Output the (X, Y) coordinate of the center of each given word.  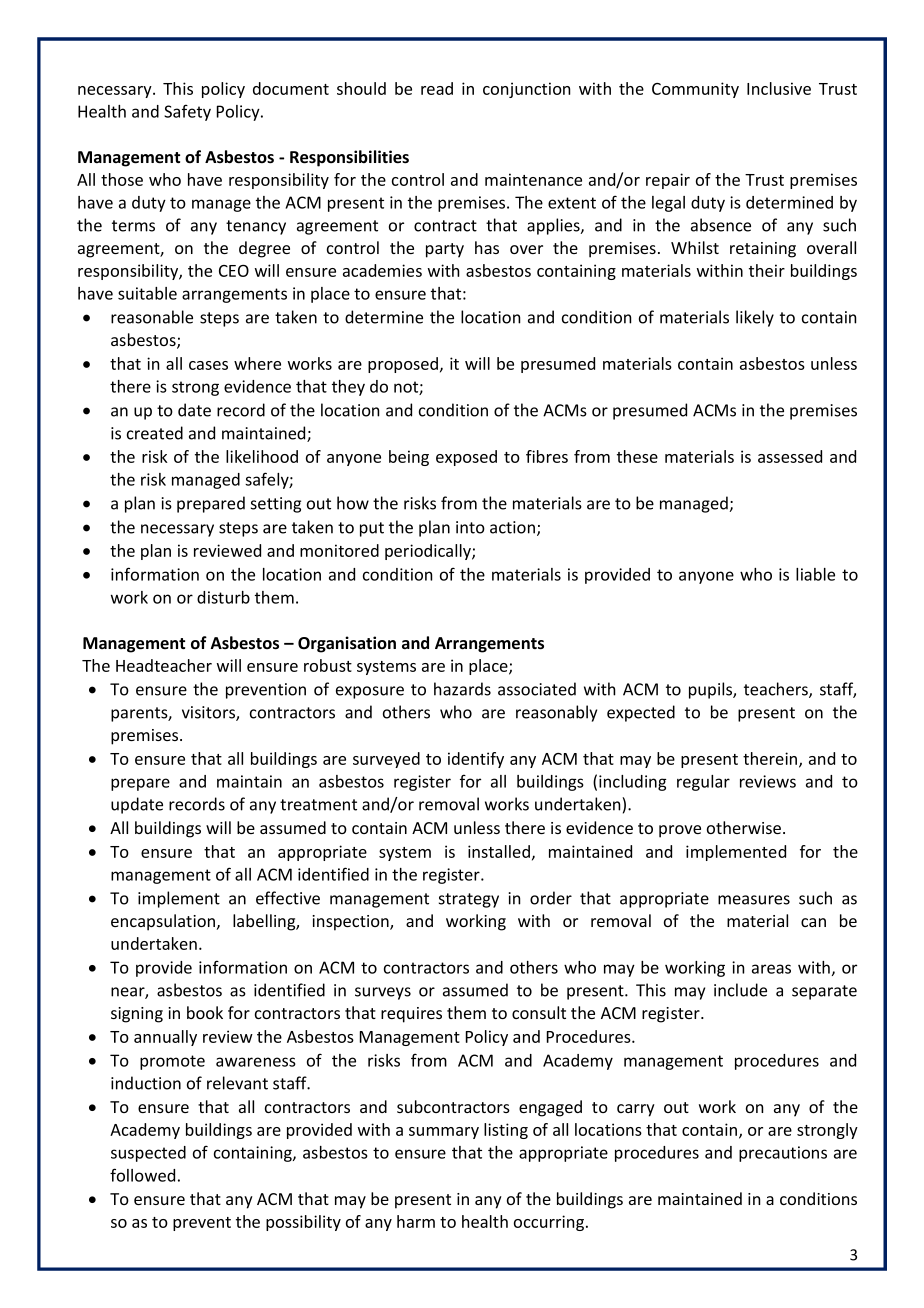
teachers (777, 690)
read (437, 88)
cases (208, 365)
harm (416, 1221)
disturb (223, 597)
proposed (403, 365)
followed (142, 1175)
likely (755, 318)
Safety (187, 112)
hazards (462, 689)
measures (754, 900)
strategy (469, 900)
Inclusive (779, 88)
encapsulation (163, 922)
